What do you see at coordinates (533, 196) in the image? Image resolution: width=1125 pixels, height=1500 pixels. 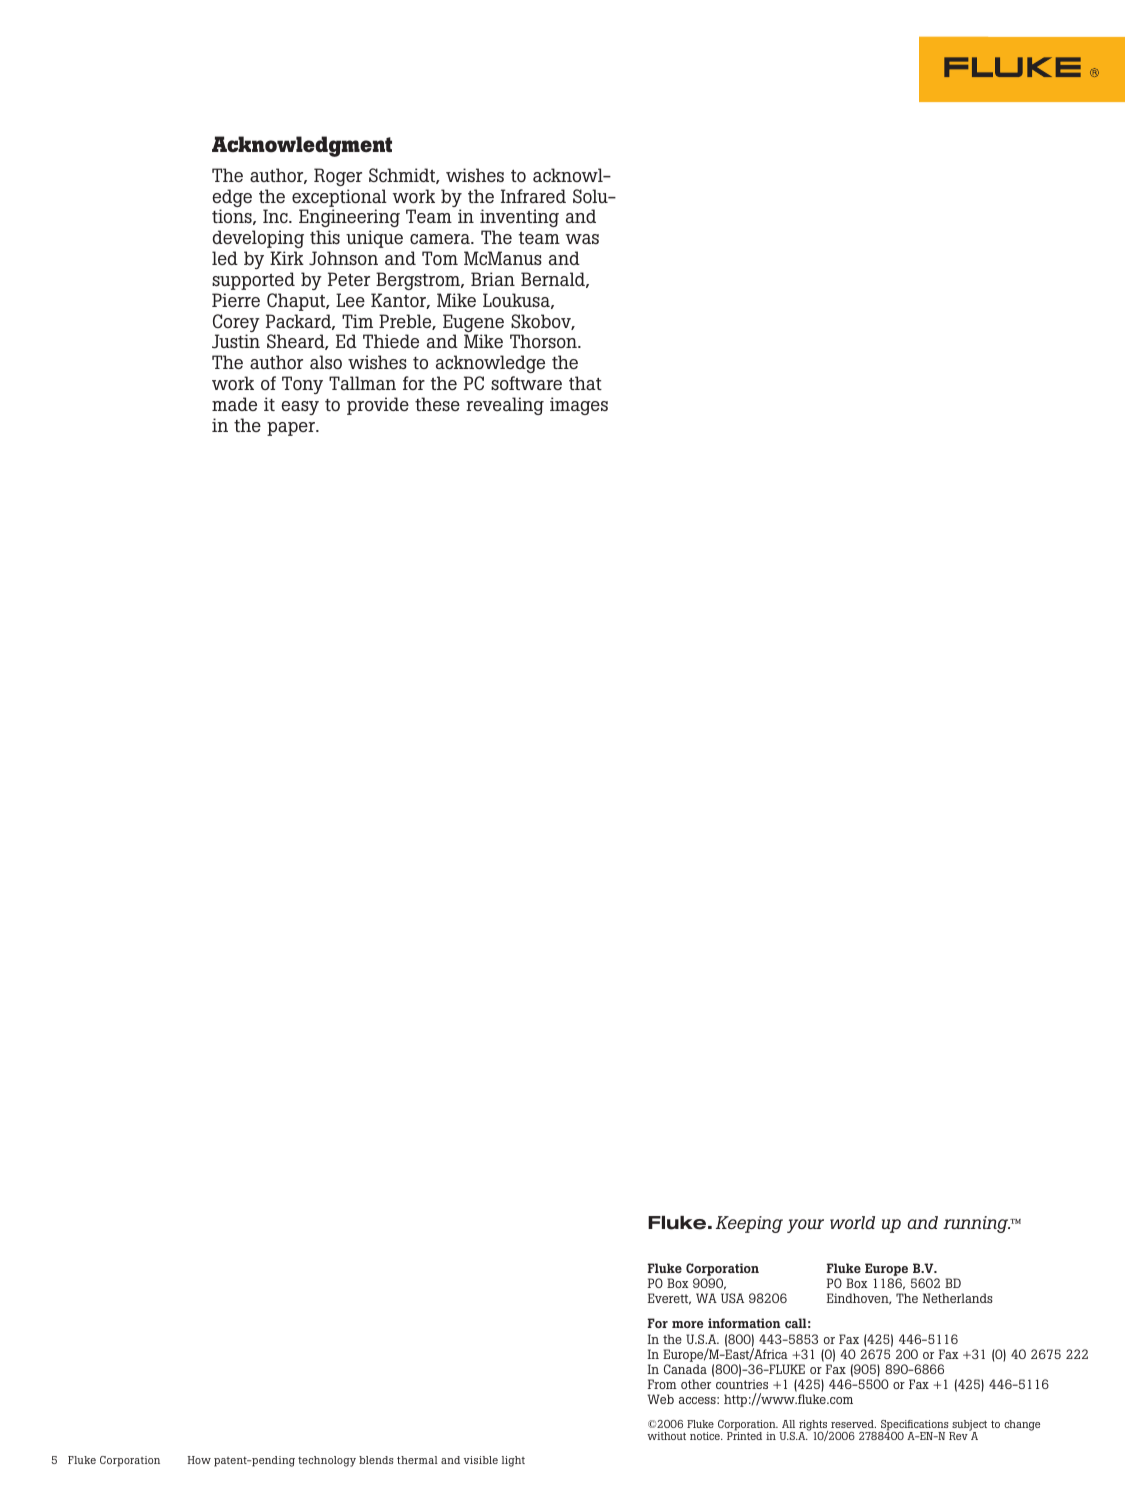 I see `Infrared` at bounding box center [533, 196].
